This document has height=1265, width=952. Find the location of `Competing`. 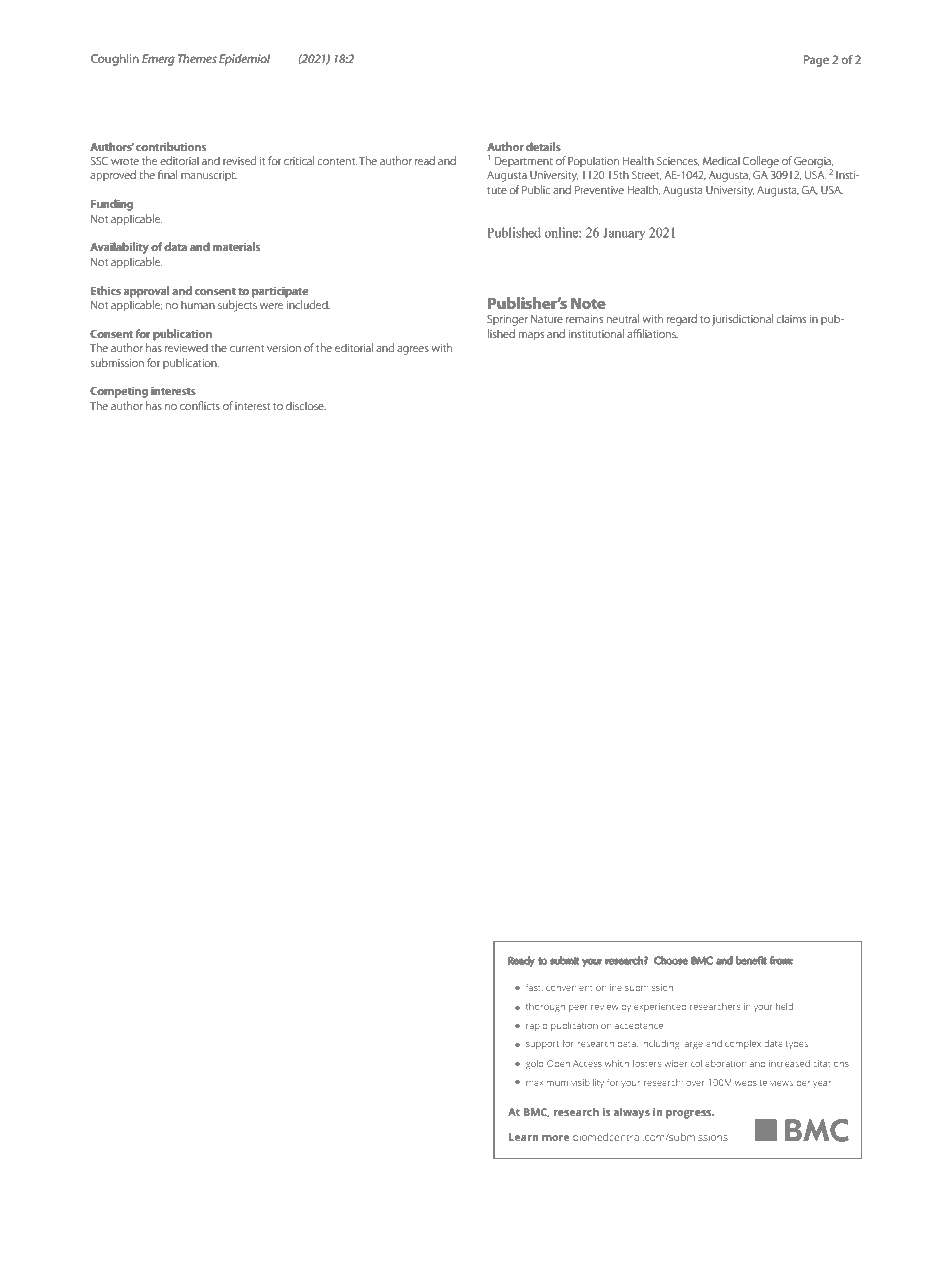

Competing is located at coordinates (119, 392).
